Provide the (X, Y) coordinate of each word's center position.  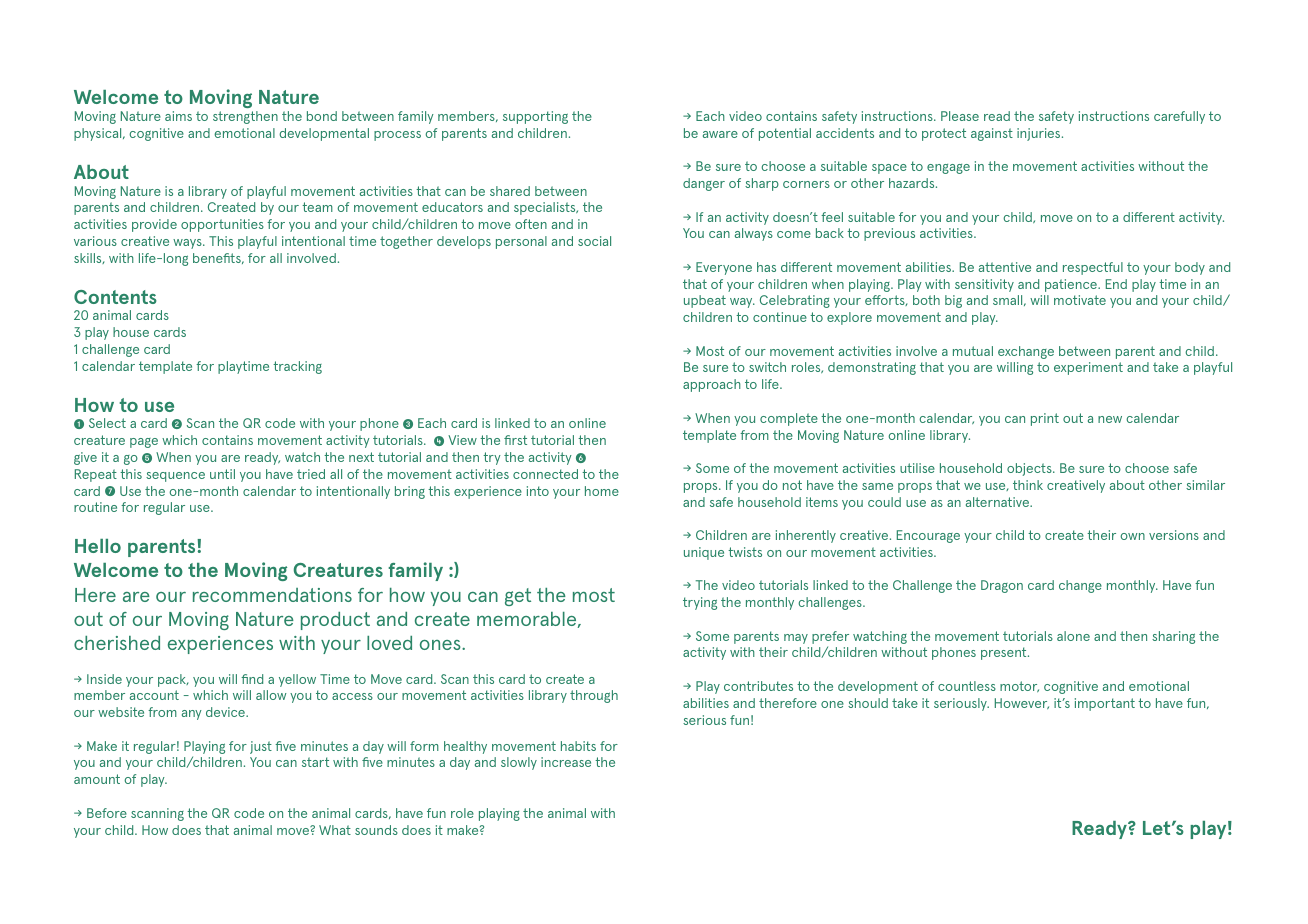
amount (97, 779)
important (1105, 704)
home (602, 491)
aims (178, 116)
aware (720, 134)
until (222, 474)
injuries (1040, 134)
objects (1030, 469)
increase (566, 762)
